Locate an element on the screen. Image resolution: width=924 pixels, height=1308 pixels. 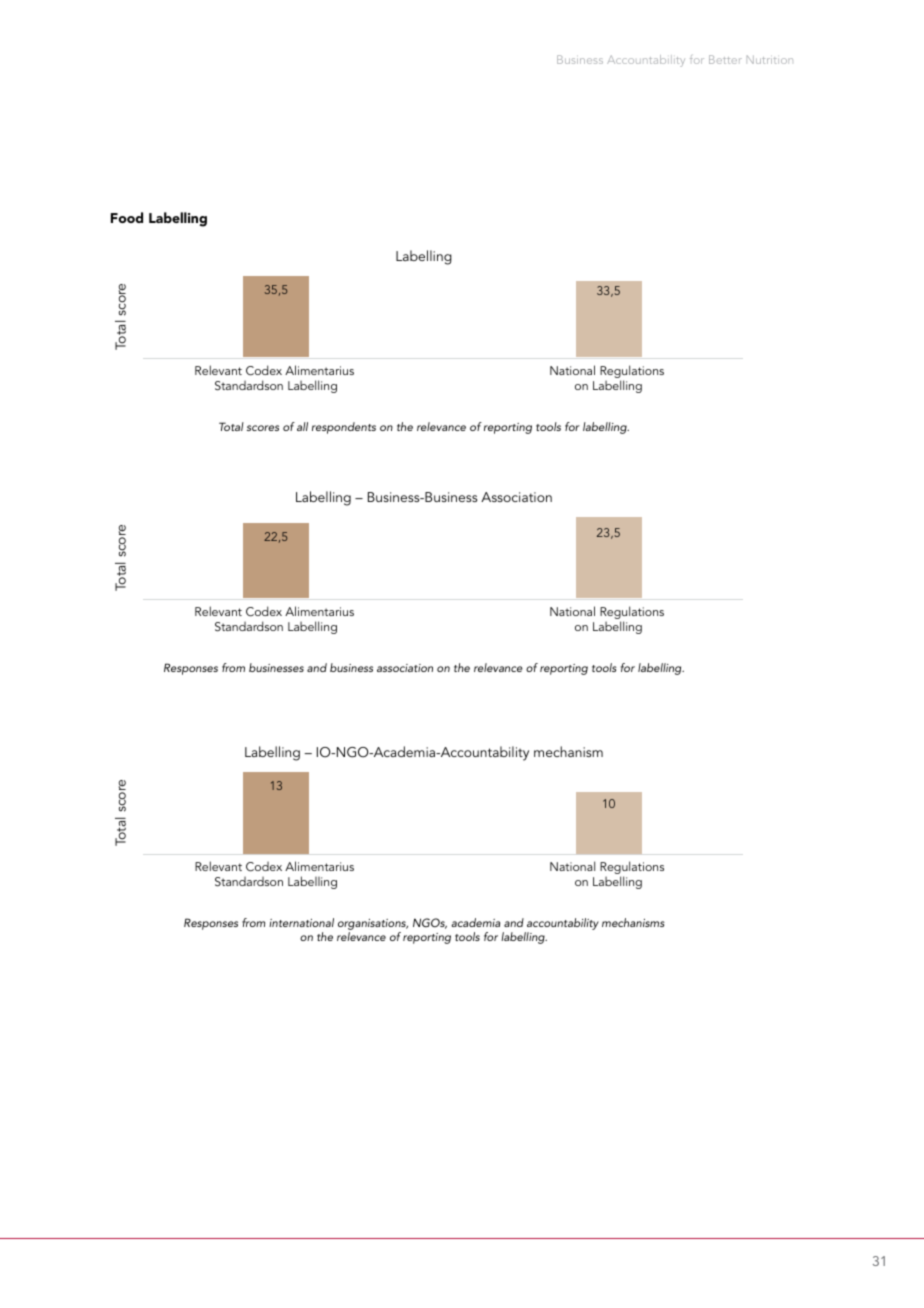
Nutrition is located at coordinates (770, 59).
